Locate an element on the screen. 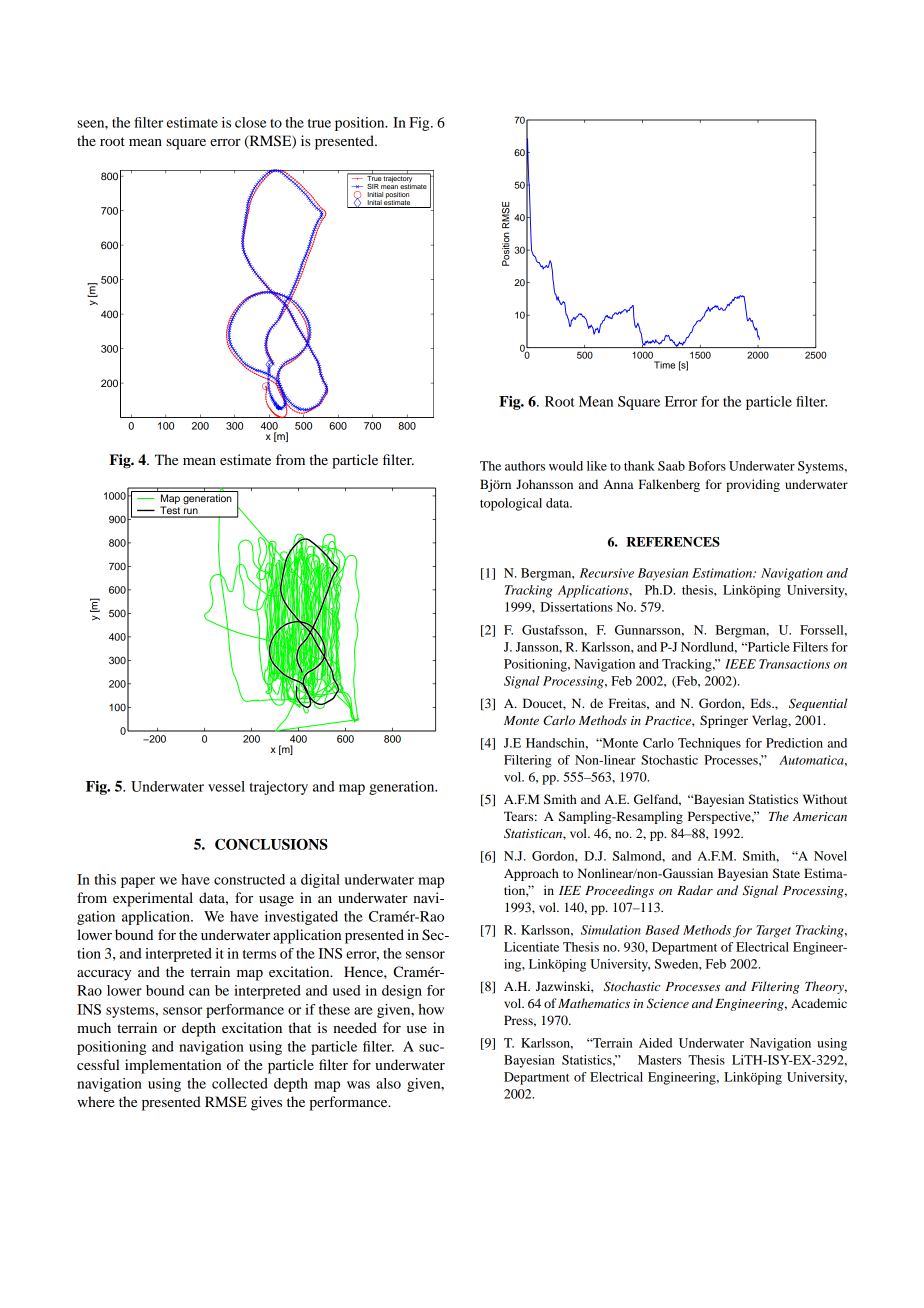  vessel is located at coordinates (226, 786).
